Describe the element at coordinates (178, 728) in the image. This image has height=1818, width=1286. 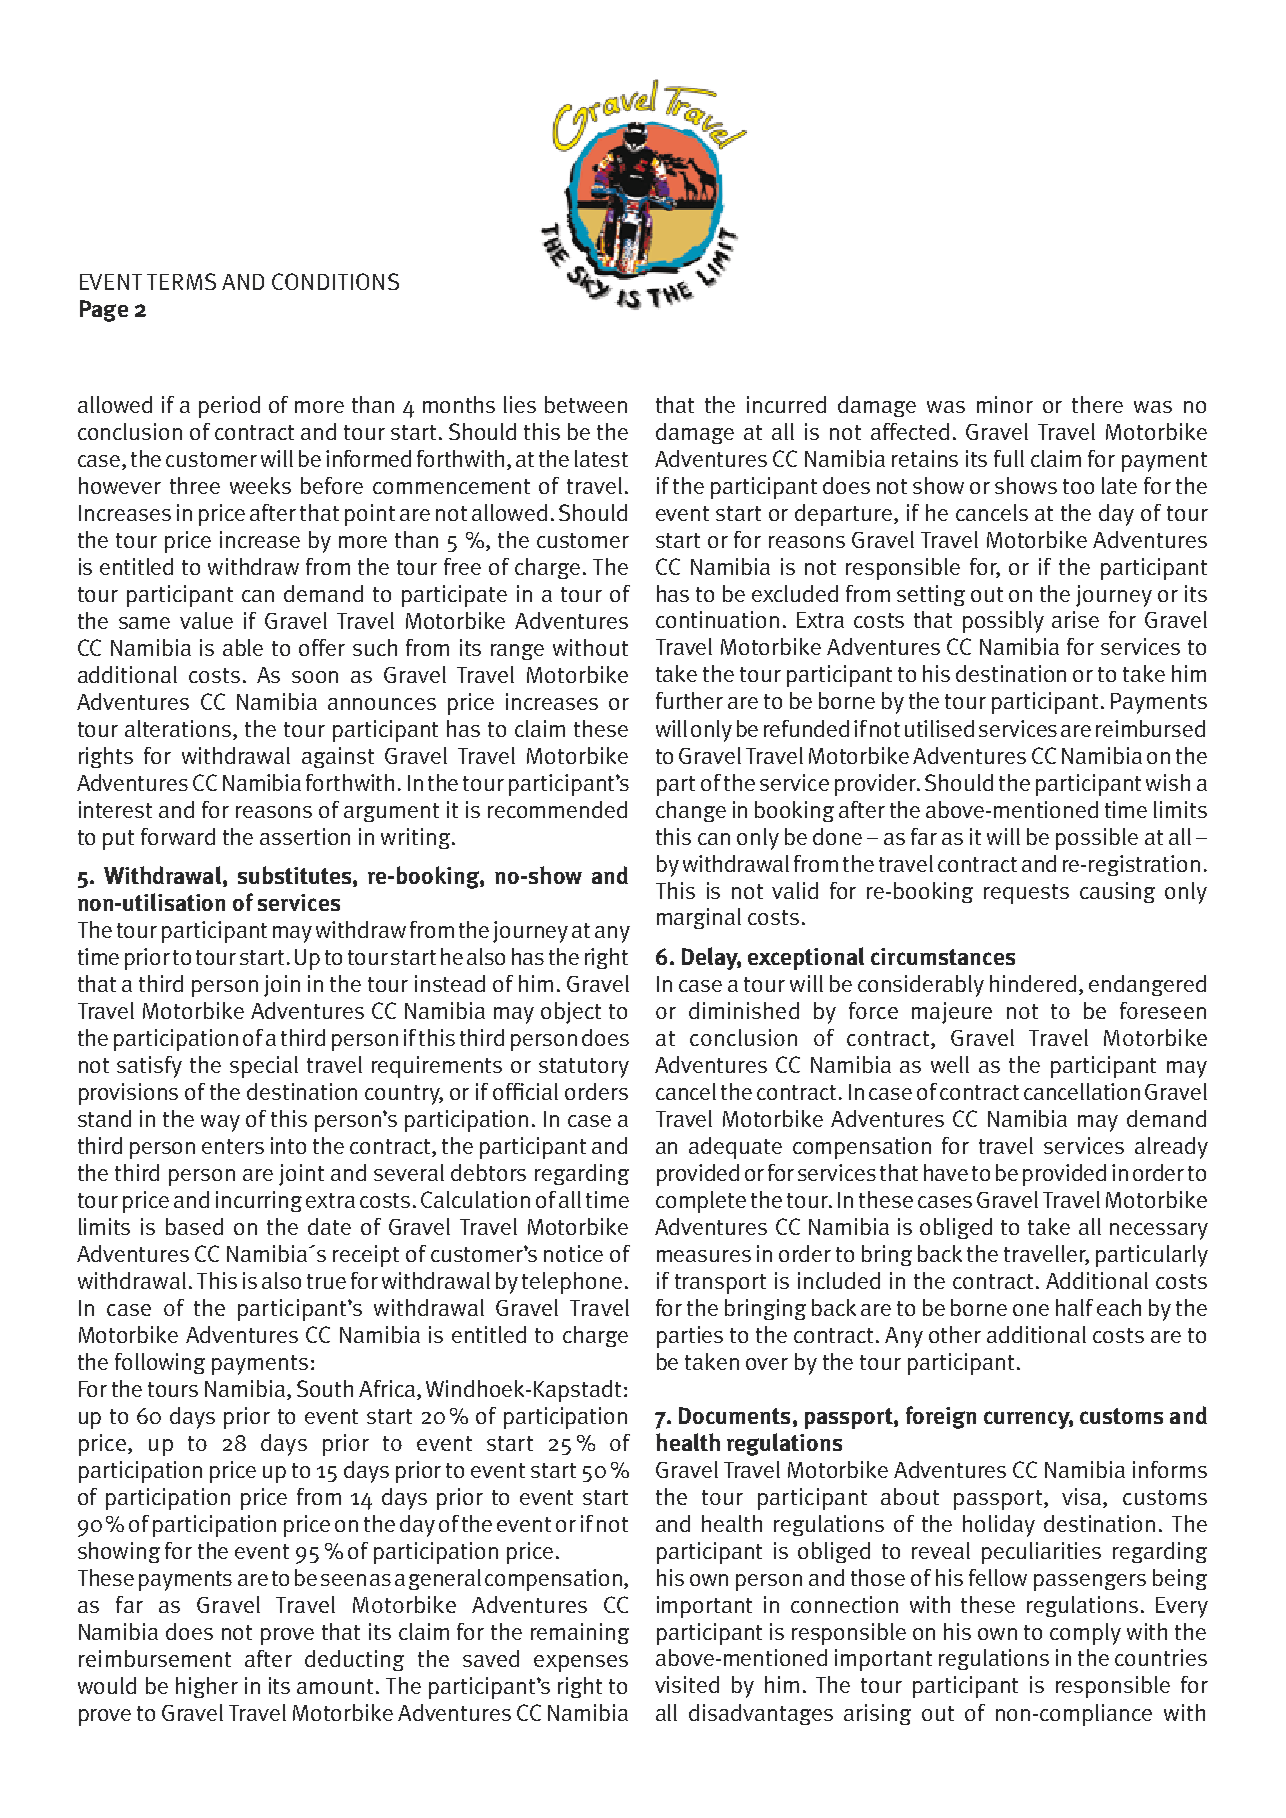
I see `alterations` at that location.
